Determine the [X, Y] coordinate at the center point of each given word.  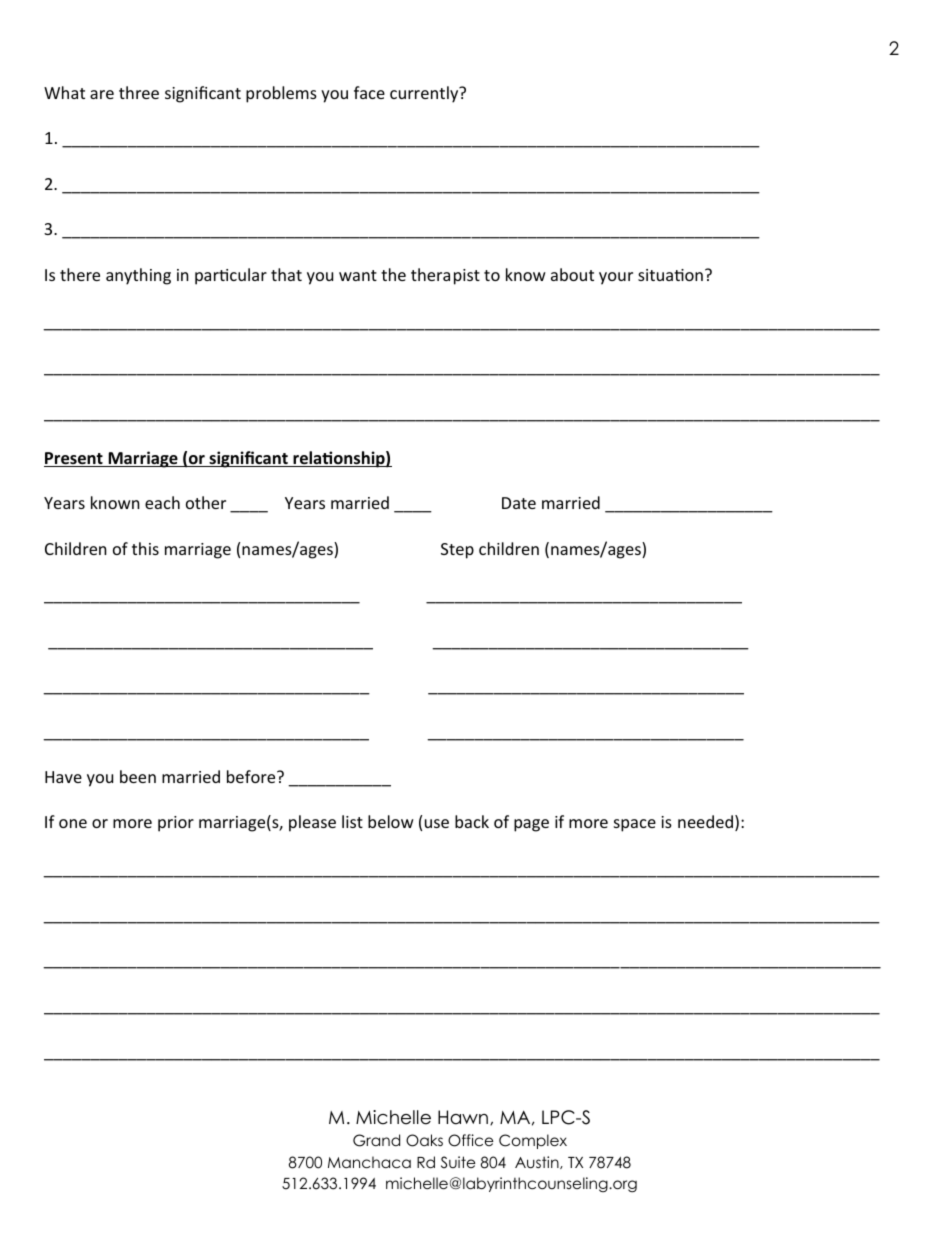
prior [176, 824]
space [635, 825]
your [616, 278]
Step [457, 551]
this [145, 548]
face [369, 92]
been [138, 776]
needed [705, 821]
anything [138, 276]
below [391, 821]
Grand [376, 1140]
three [139, 92]
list [352, 821]
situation [670, 275]
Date [519, 503]
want [358, 275]
